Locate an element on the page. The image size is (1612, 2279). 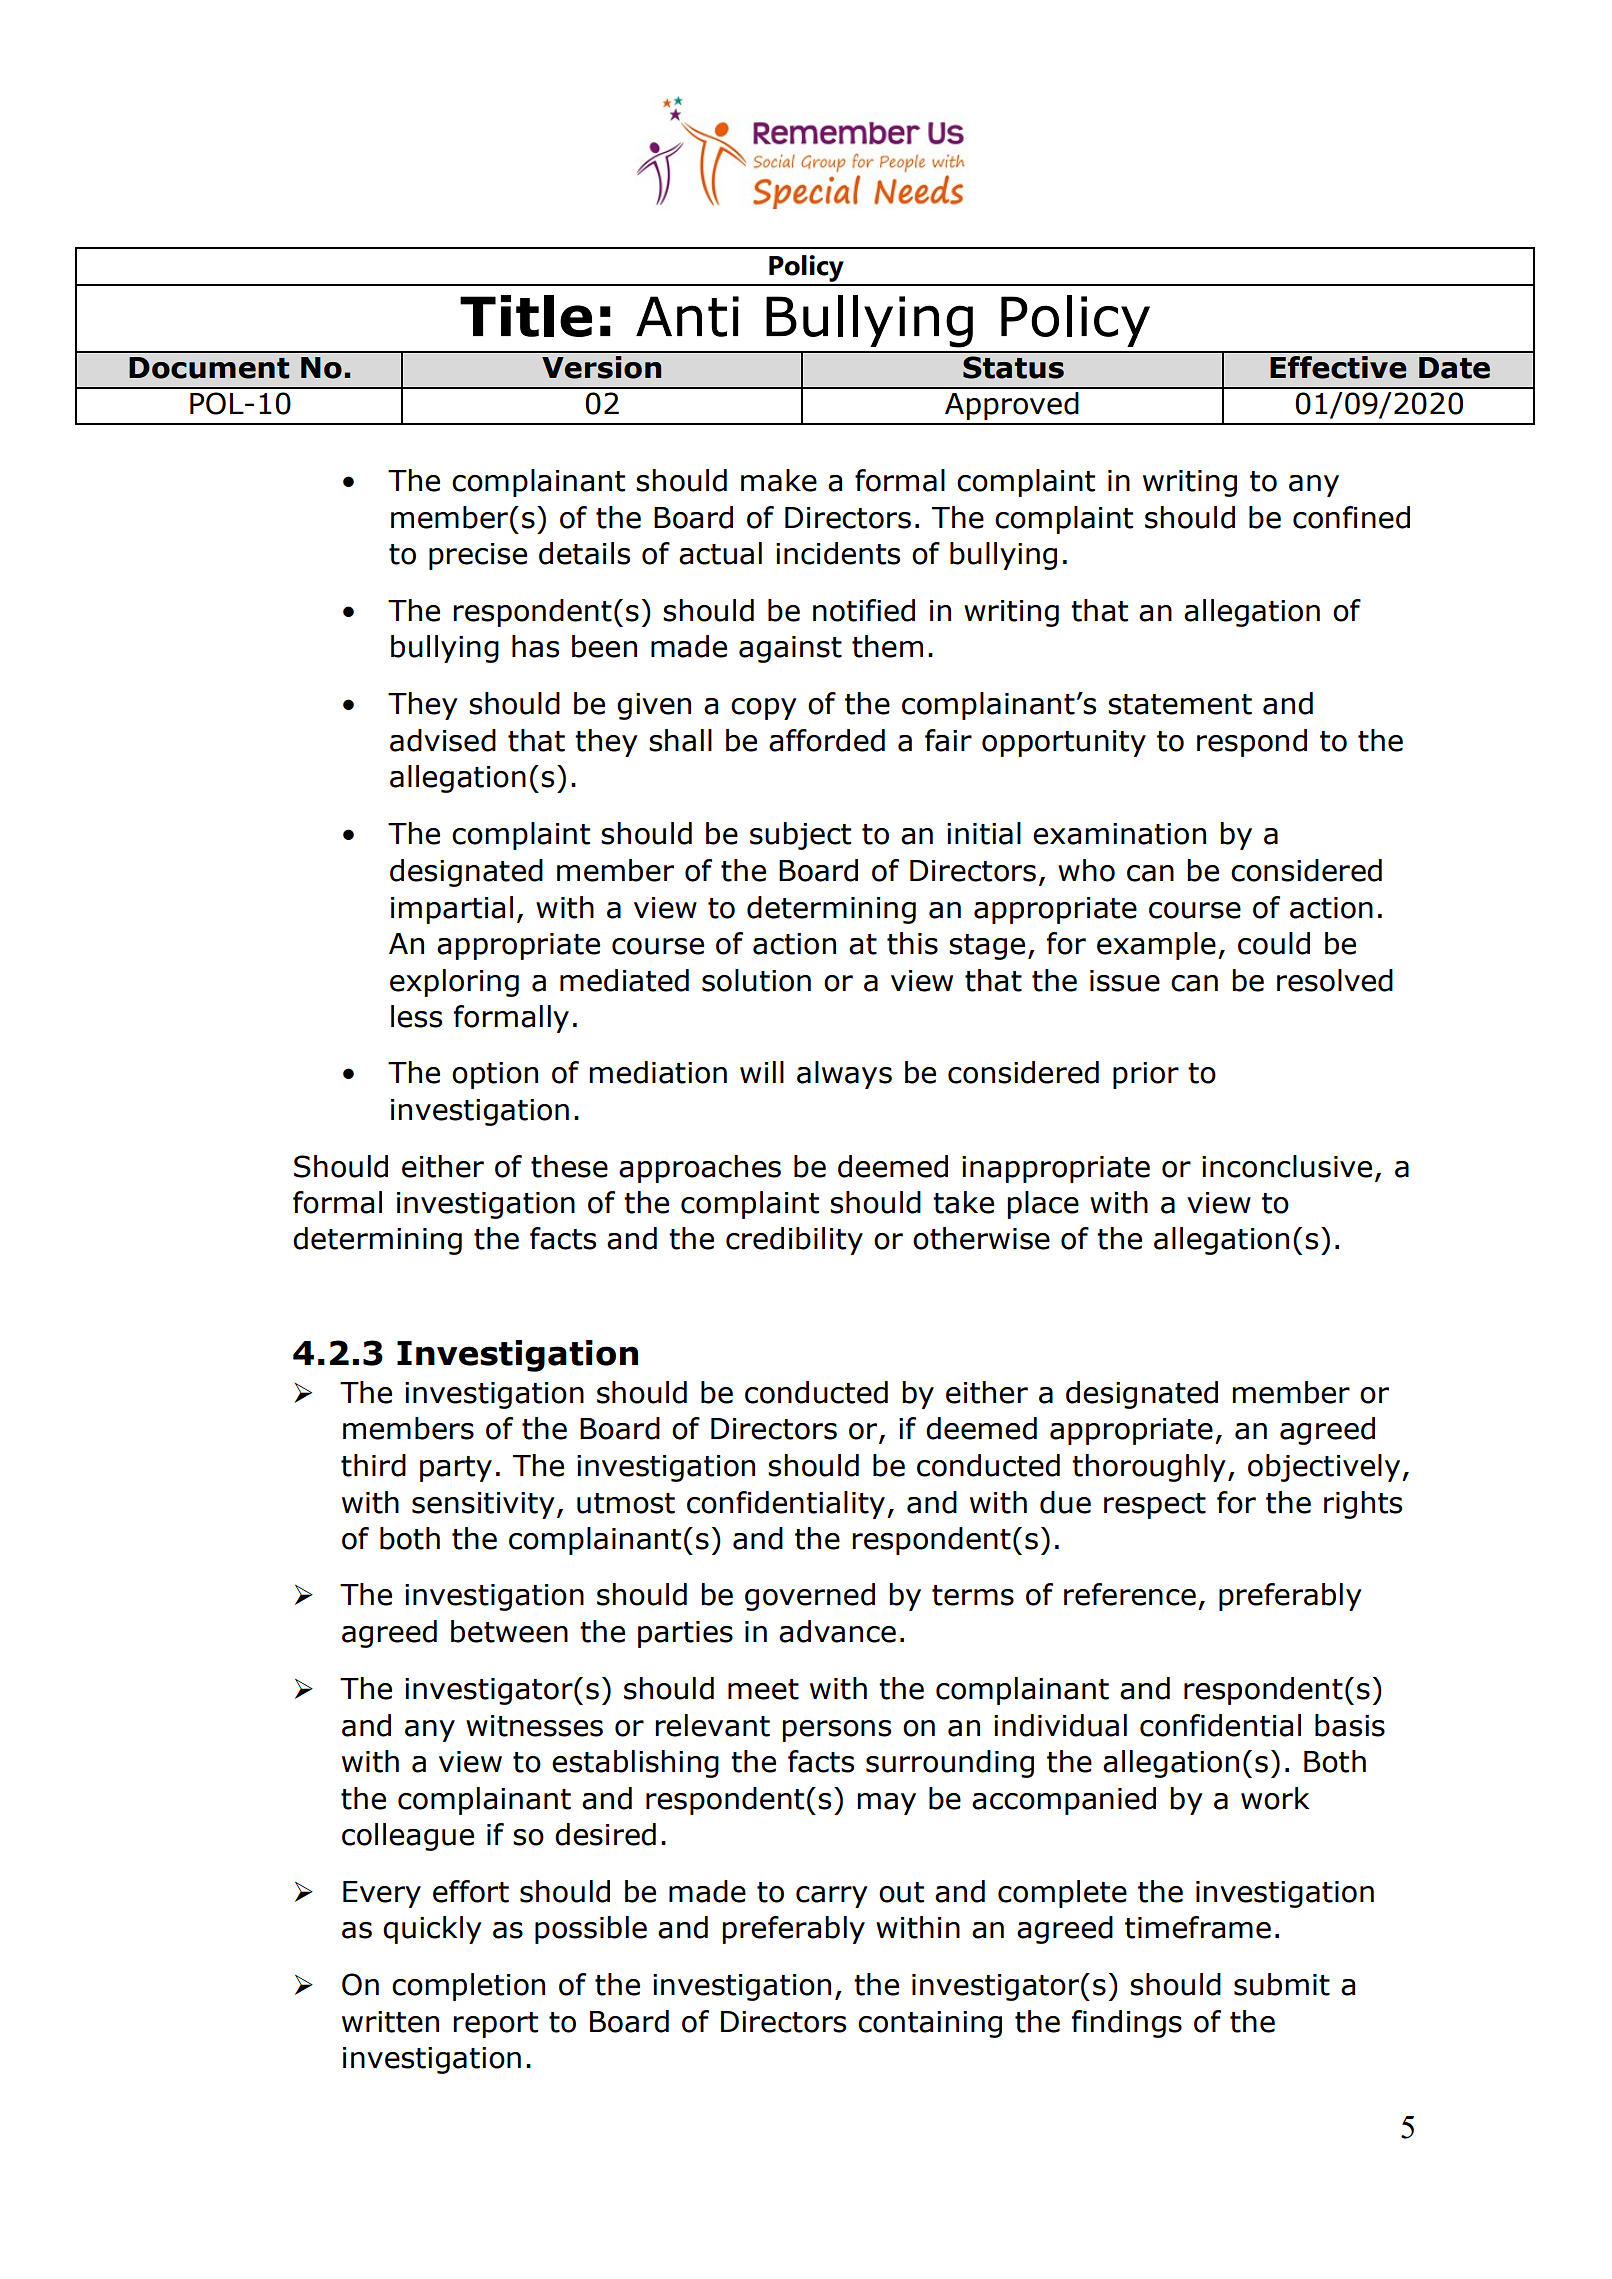
third is located at coordinates (373, 1465).
